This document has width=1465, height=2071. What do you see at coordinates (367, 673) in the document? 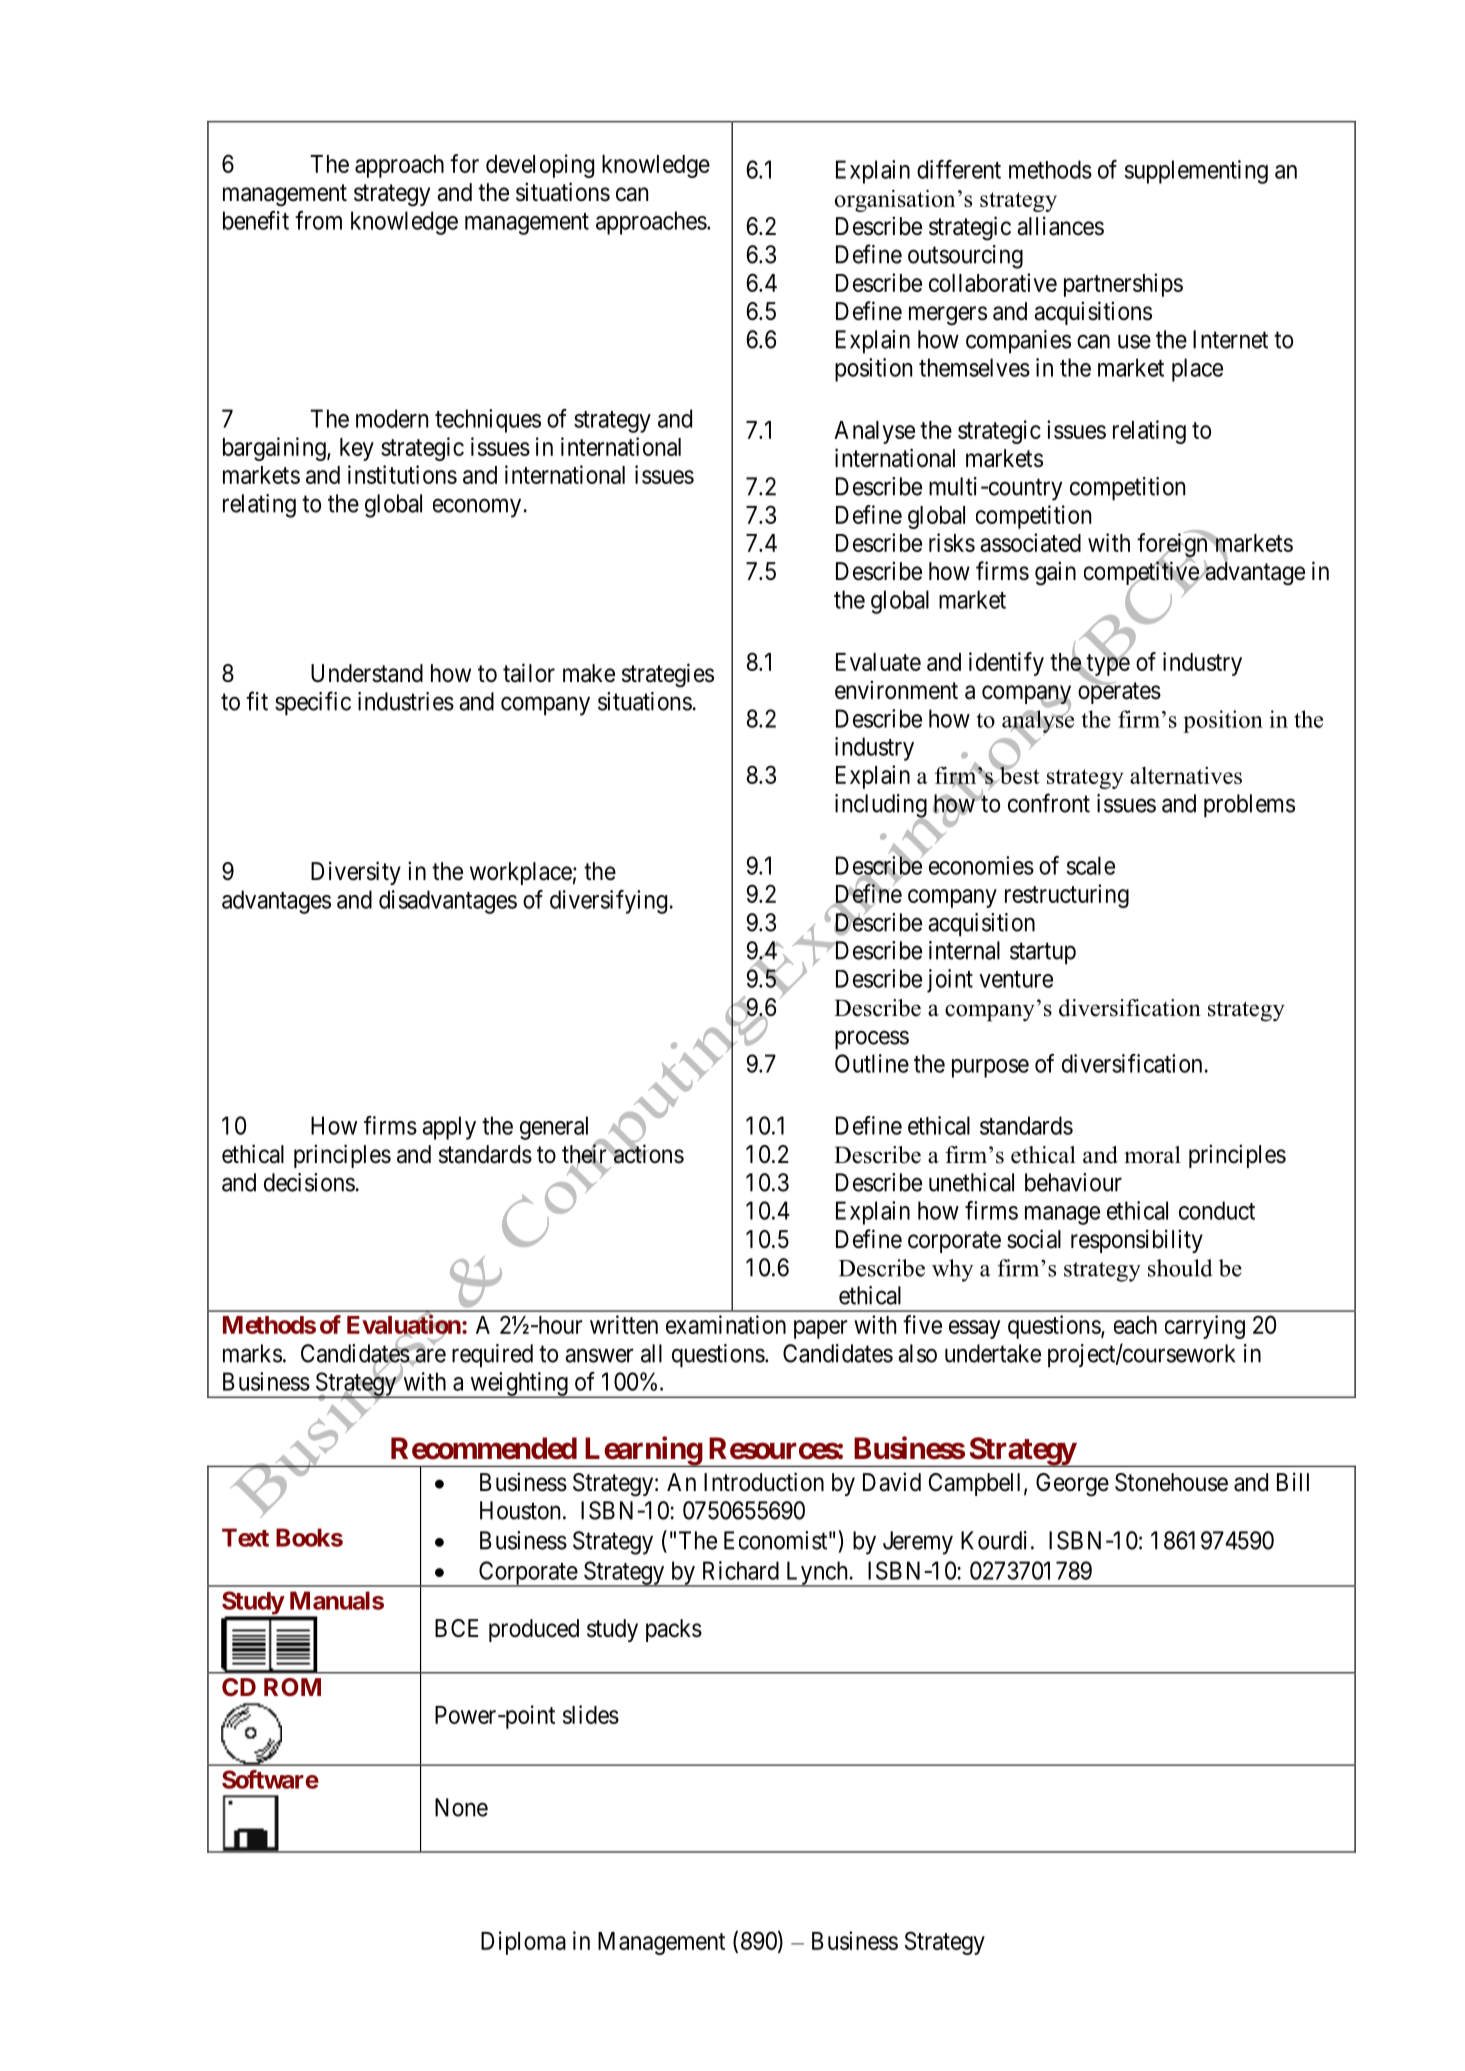
I see `Understand` at bounding box center [367, 673].
